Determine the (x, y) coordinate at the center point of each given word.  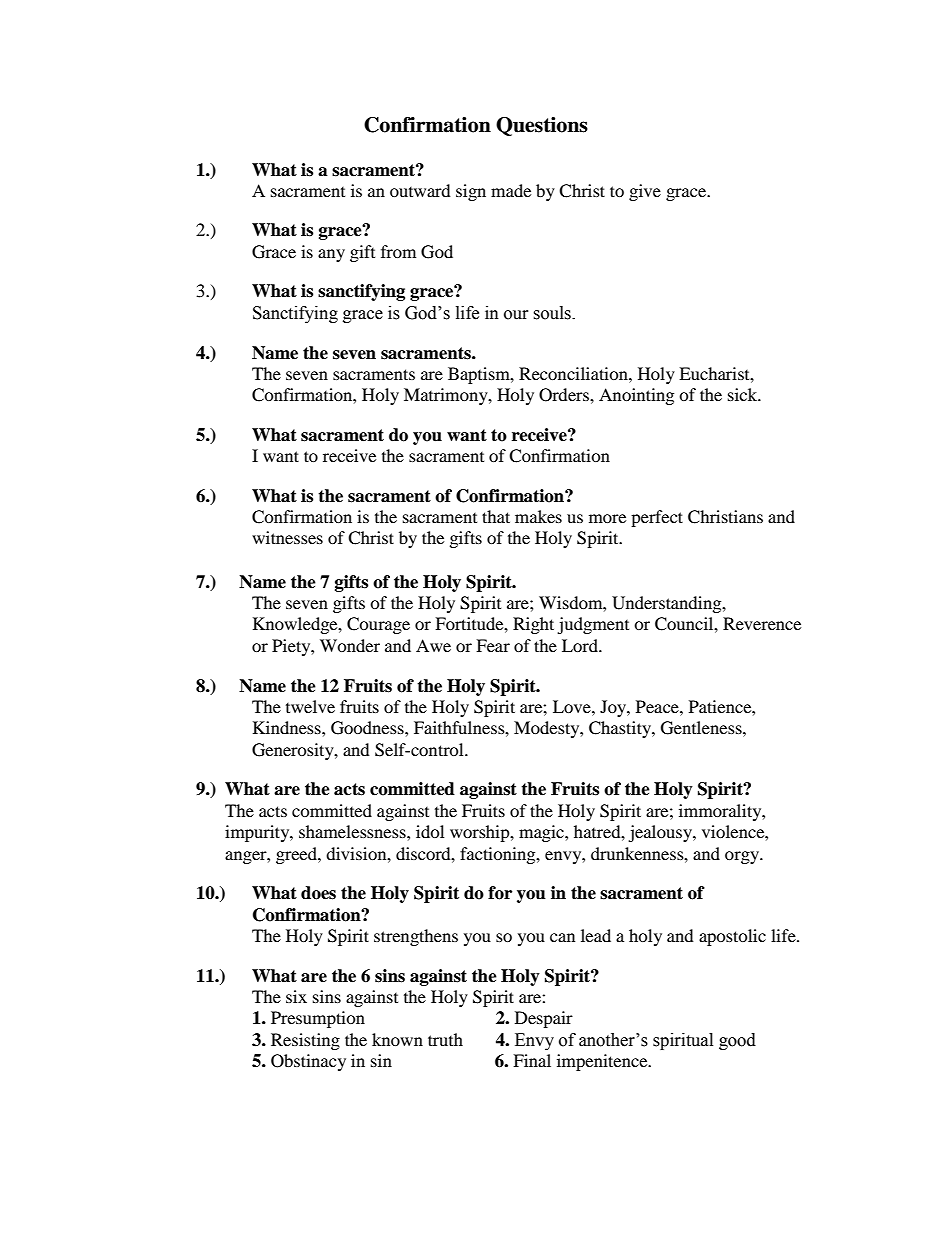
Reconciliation (574, 373)
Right (533, 625)
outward (420, 190)
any (331, 255)
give (645, 192)
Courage (378, 625)
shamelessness (353, 831)
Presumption (318, 1019)
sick (744, 394)
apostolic (732, 937)
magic (542, 833)
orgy (743, 857)
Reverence (762, 623)
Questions (542, 126)
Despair (544, 1019)
